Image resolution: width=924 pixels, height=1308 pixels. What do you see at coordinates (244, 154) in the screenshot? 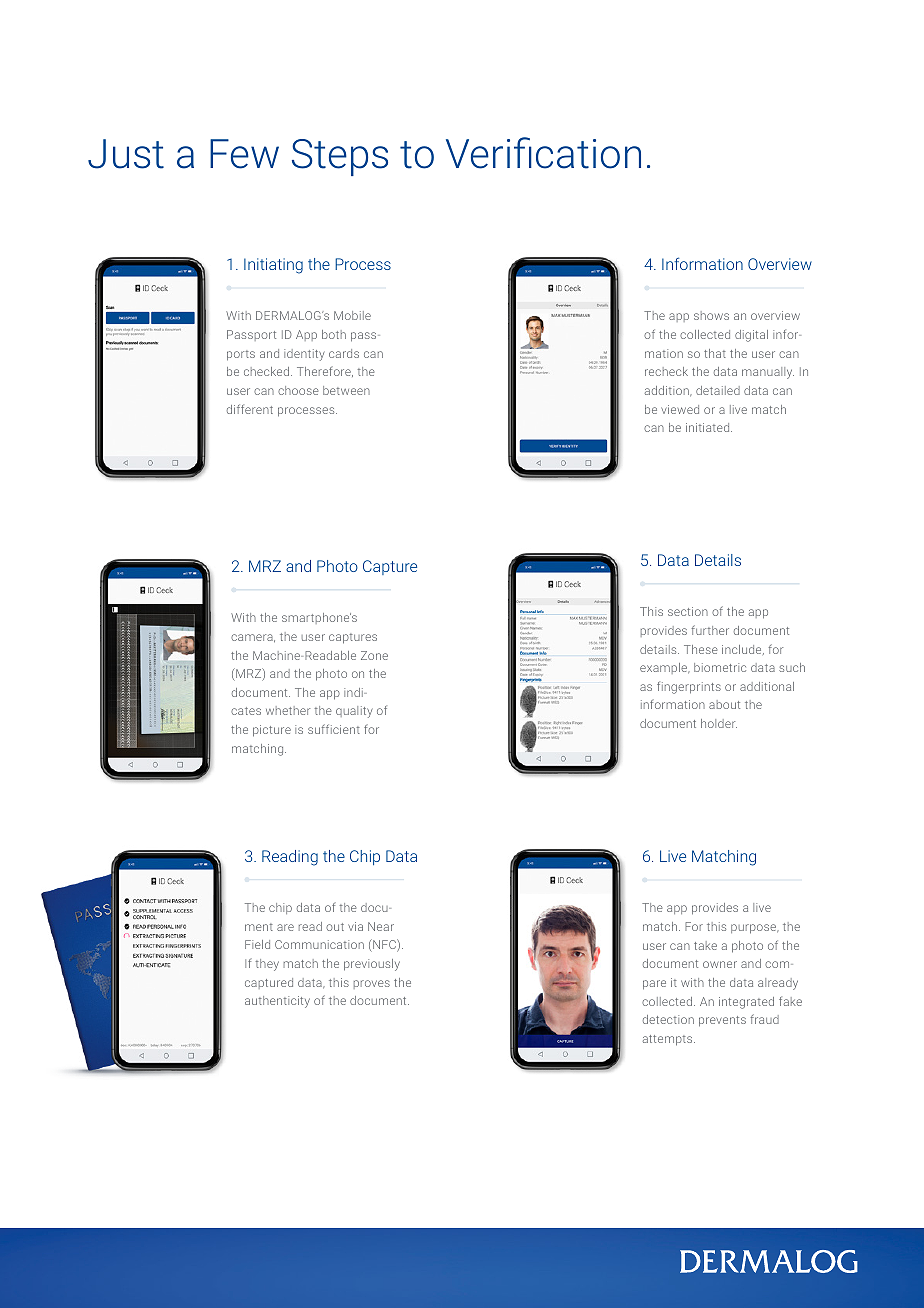
I see `Few` at bounding box center [244, 154].
